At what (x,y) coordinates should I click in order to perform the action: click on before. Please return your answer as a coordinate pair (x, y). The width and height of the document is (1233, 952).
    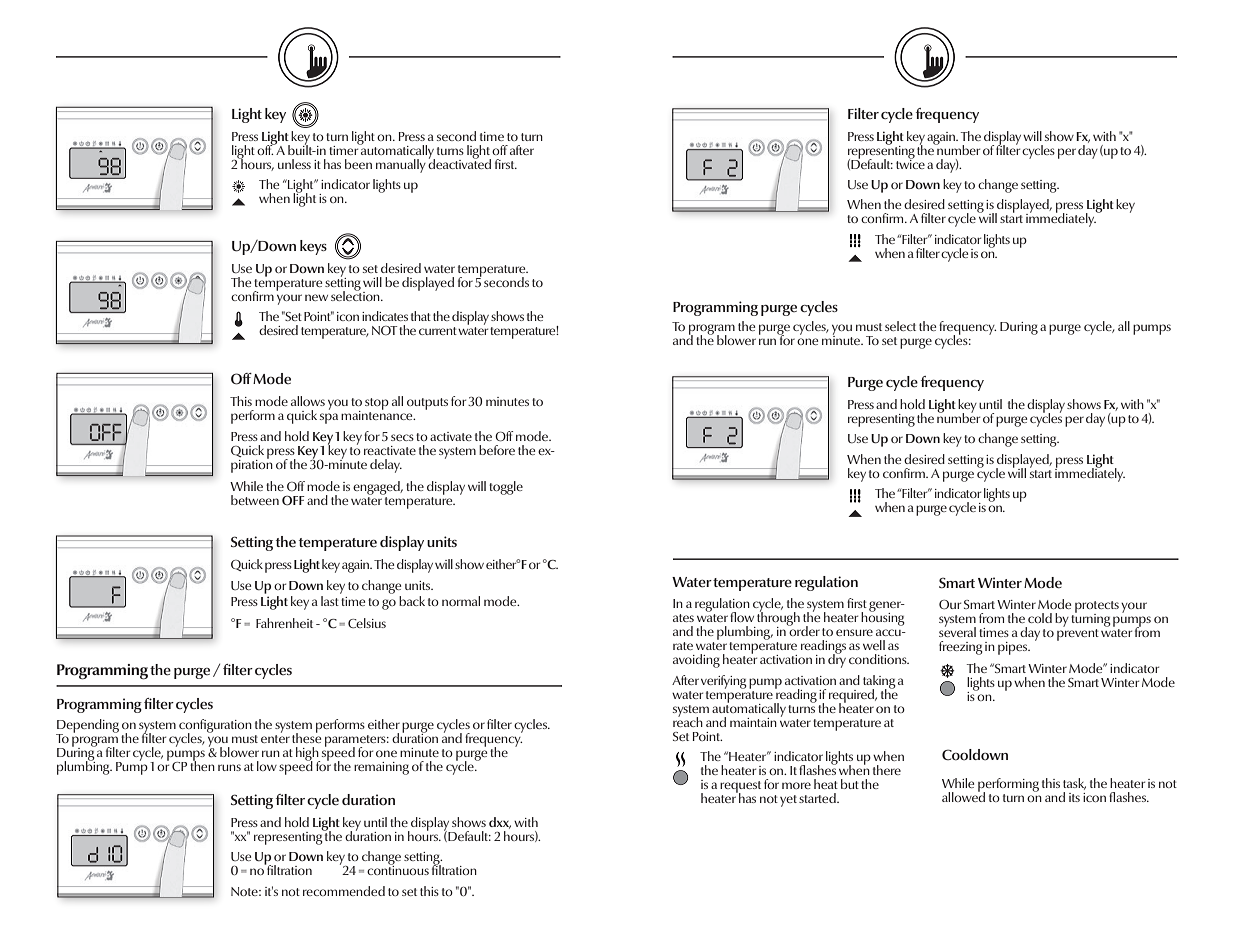
    Looking at the image, I should click on (497, 450).
